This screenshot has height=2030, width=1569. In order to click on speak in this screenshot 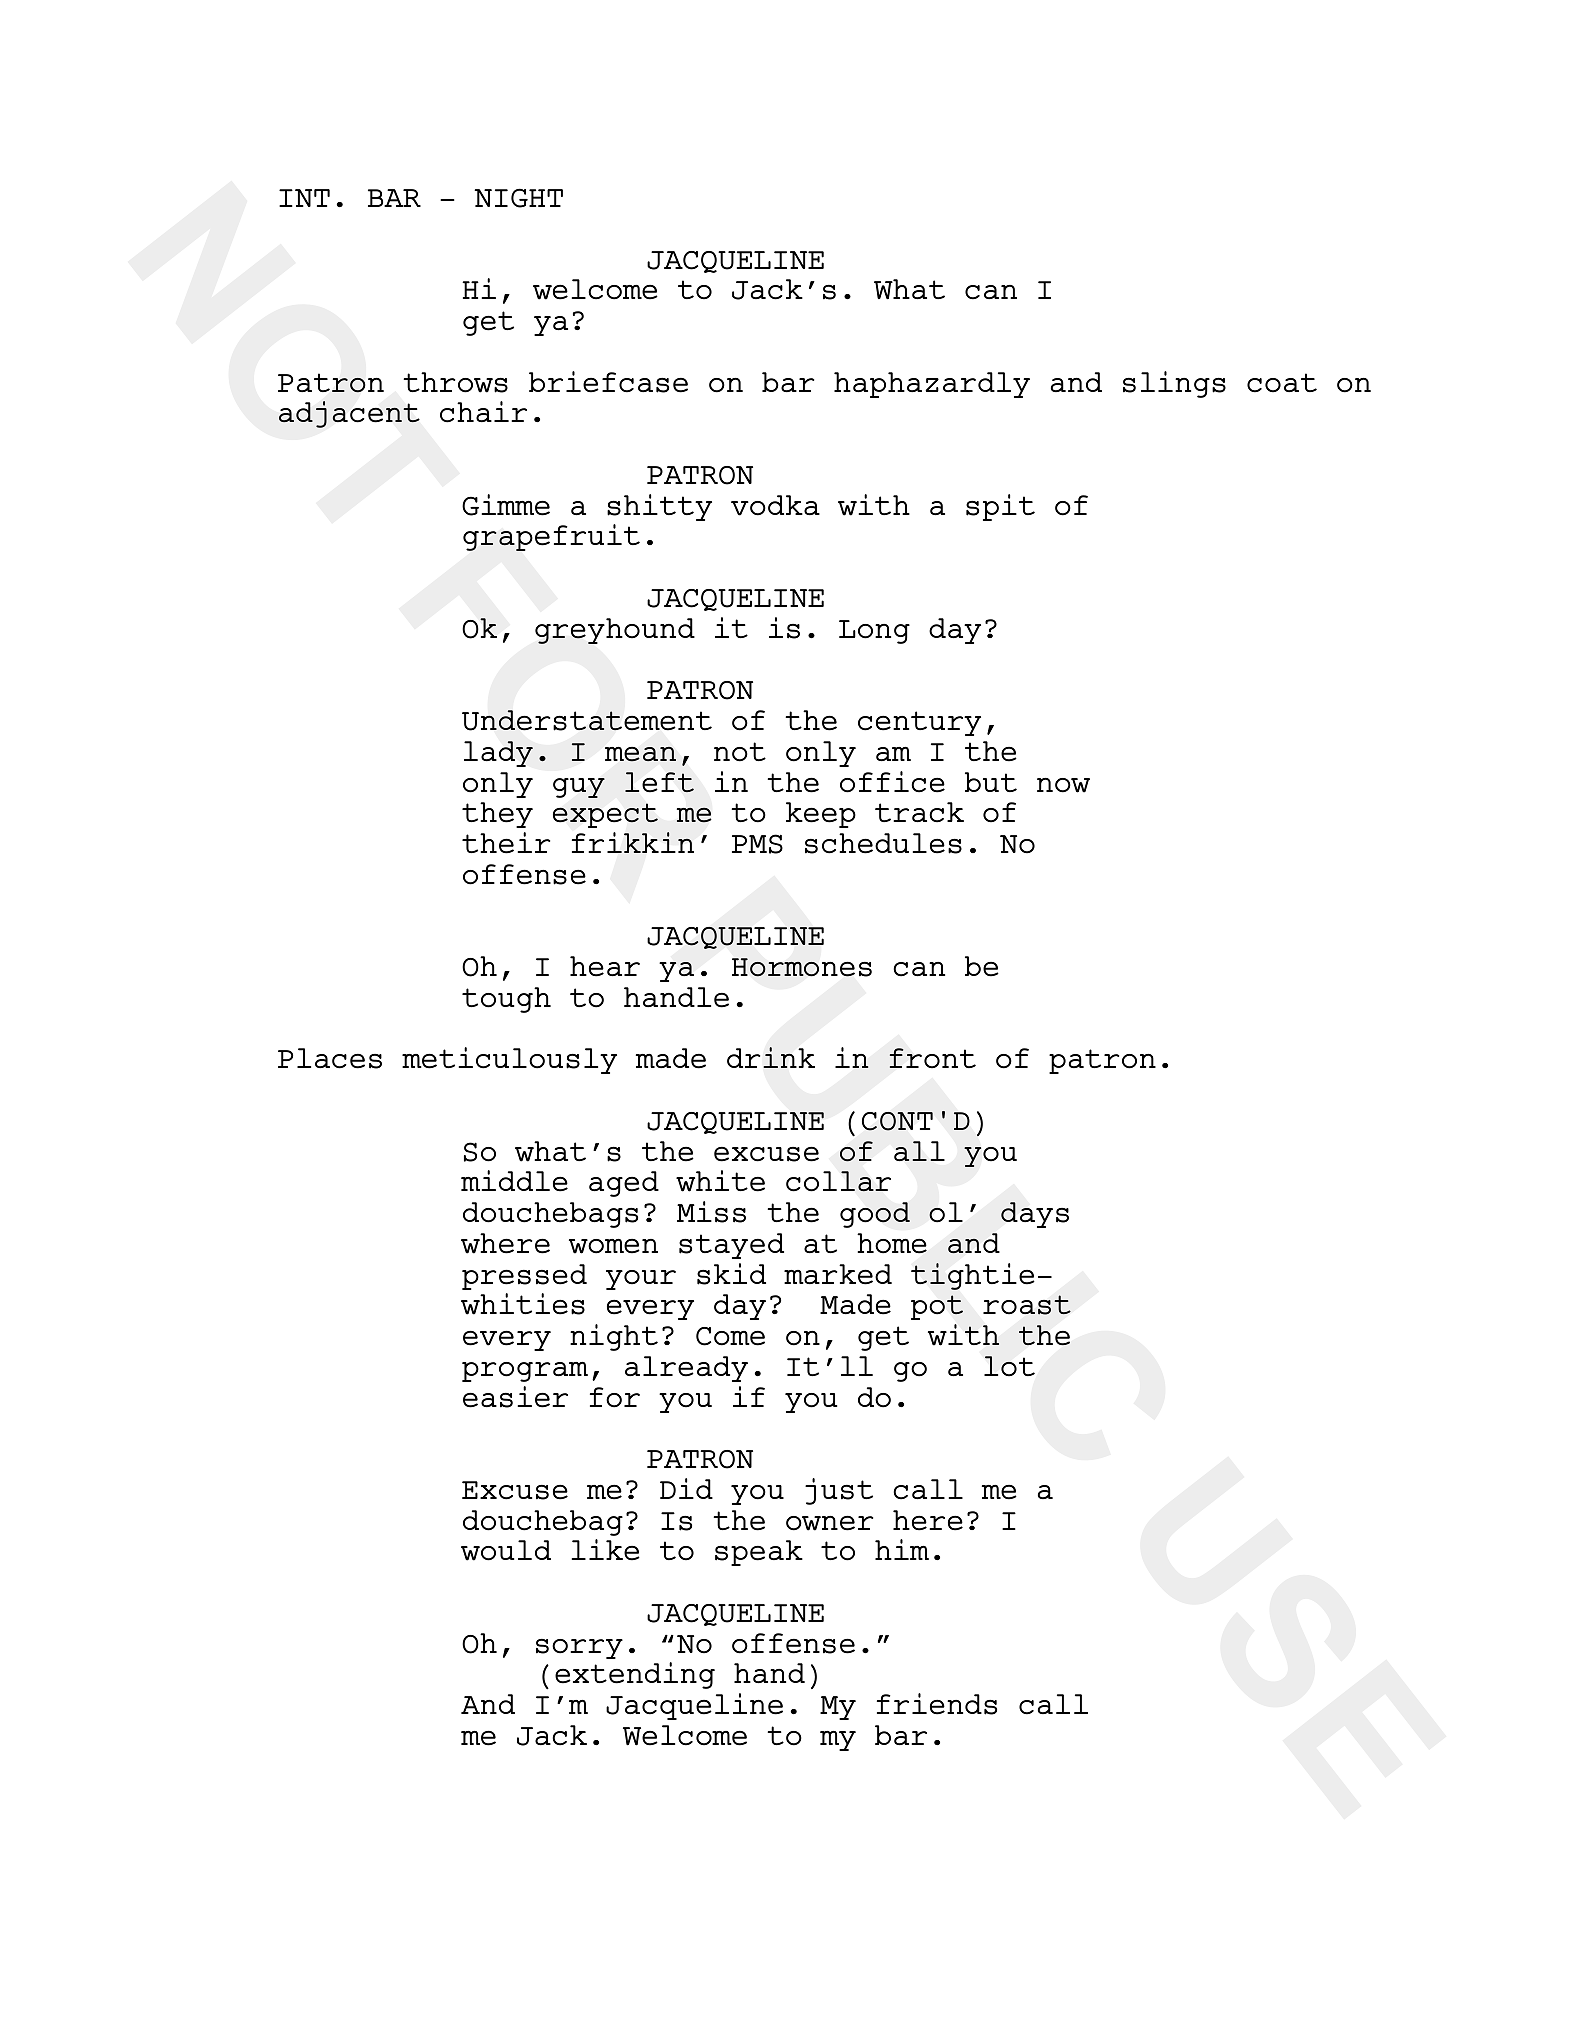, I will do `click(759, 1553)`.
